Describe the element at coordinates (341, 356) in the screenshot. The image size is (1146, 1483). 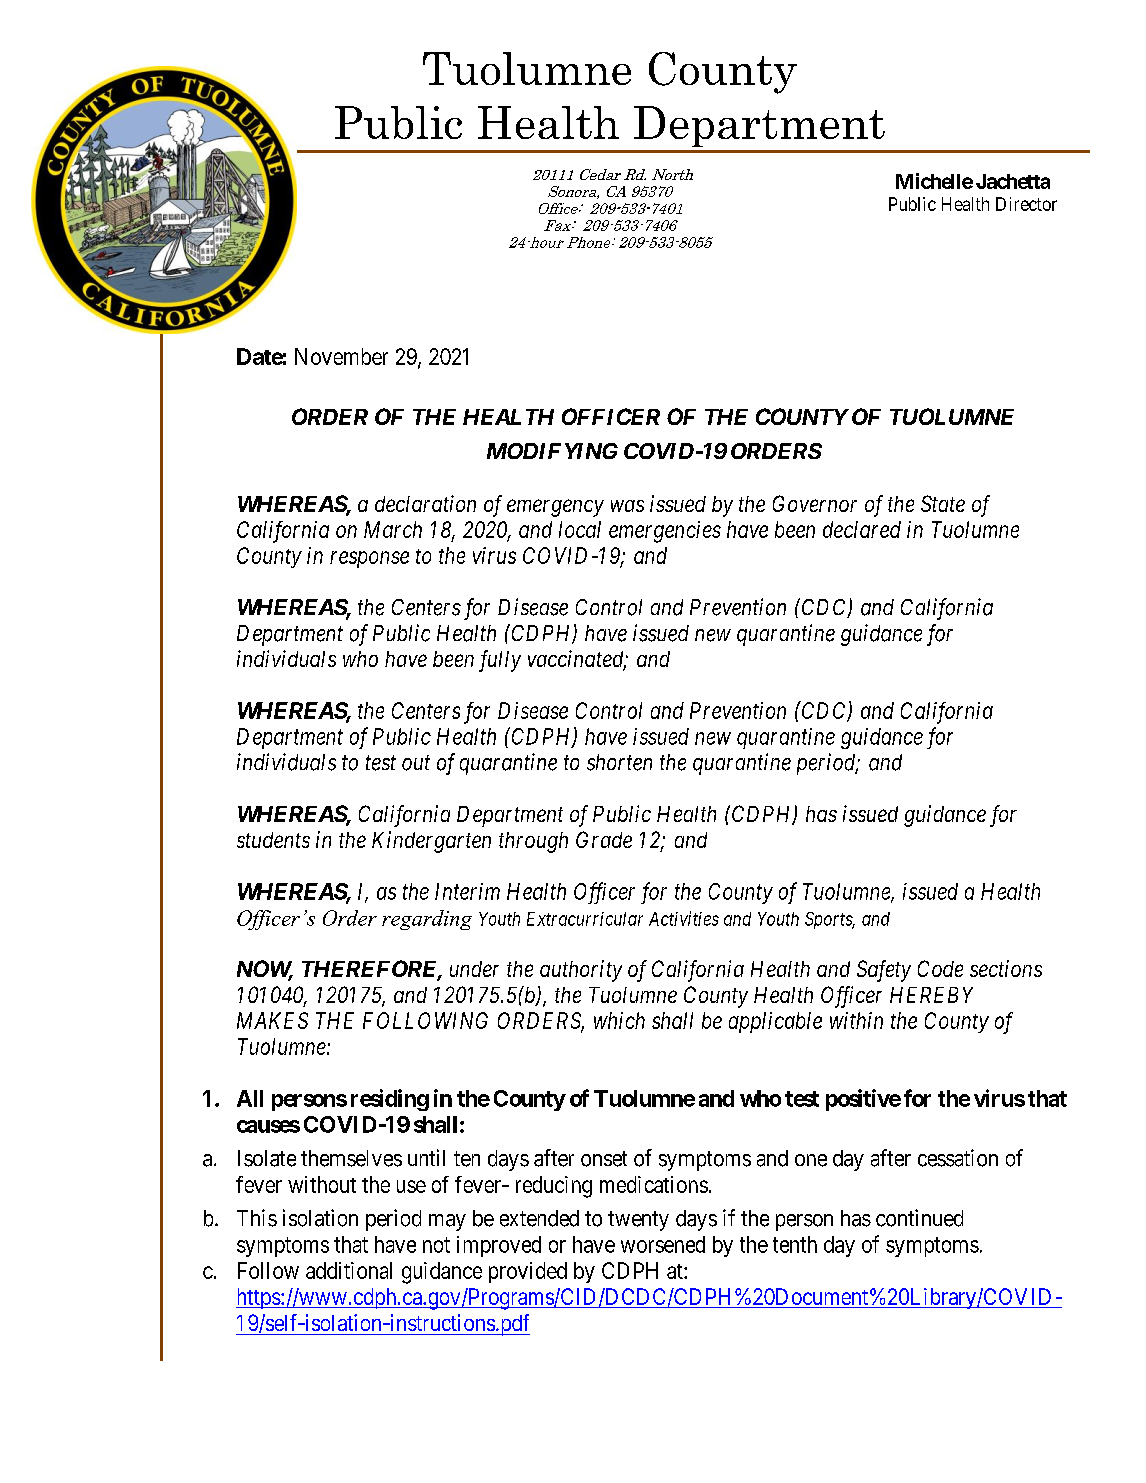
I see `November` at that location.
